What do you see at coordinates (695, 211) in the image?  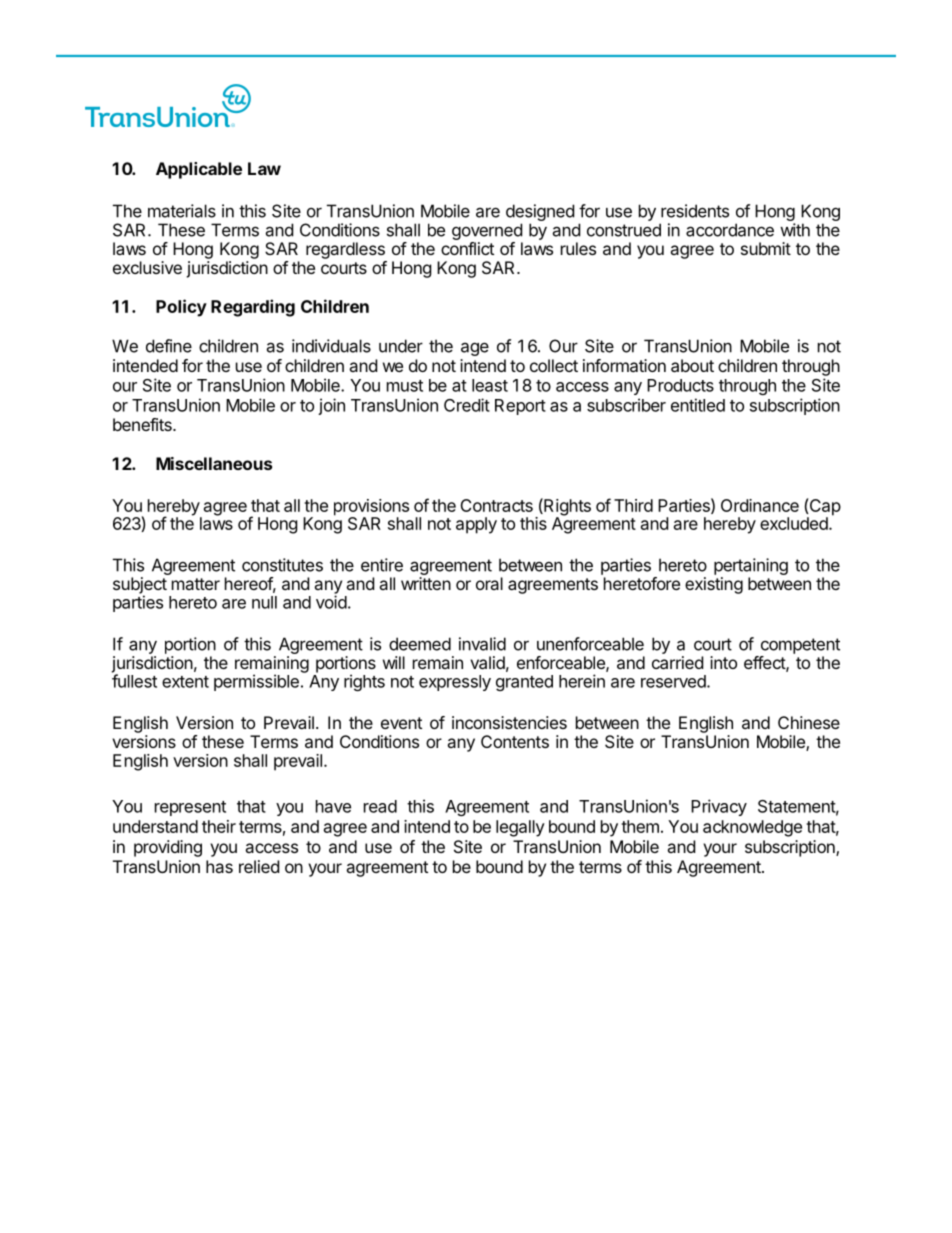 I see `residents` at bounding box center [695, 211].
